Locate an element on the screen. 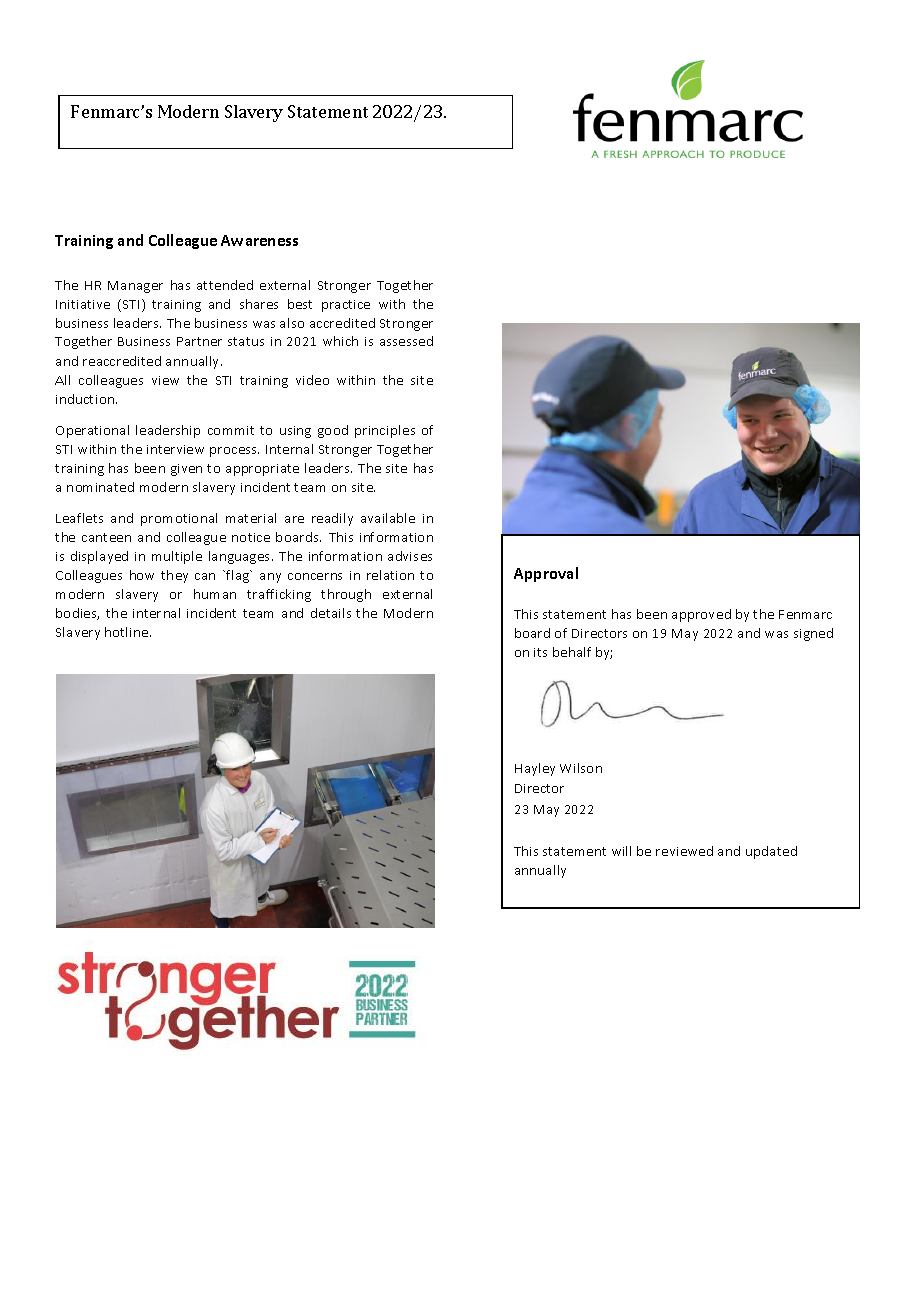 The width and height of the screenshot is (924, 1308). Manager is located at coordinates (135, 287).
